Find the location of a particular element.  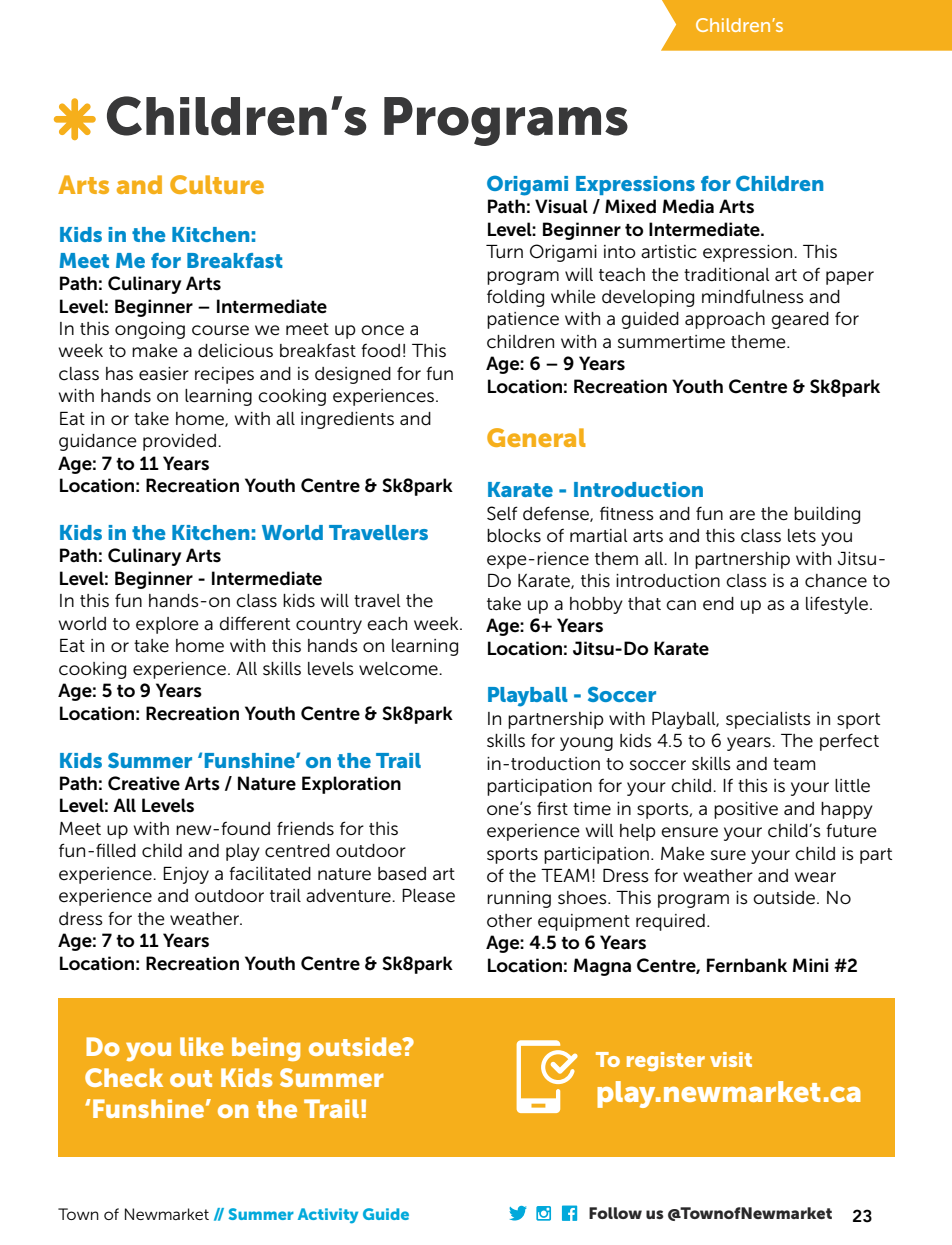

Activity is located at coordinates (328, 1216).
